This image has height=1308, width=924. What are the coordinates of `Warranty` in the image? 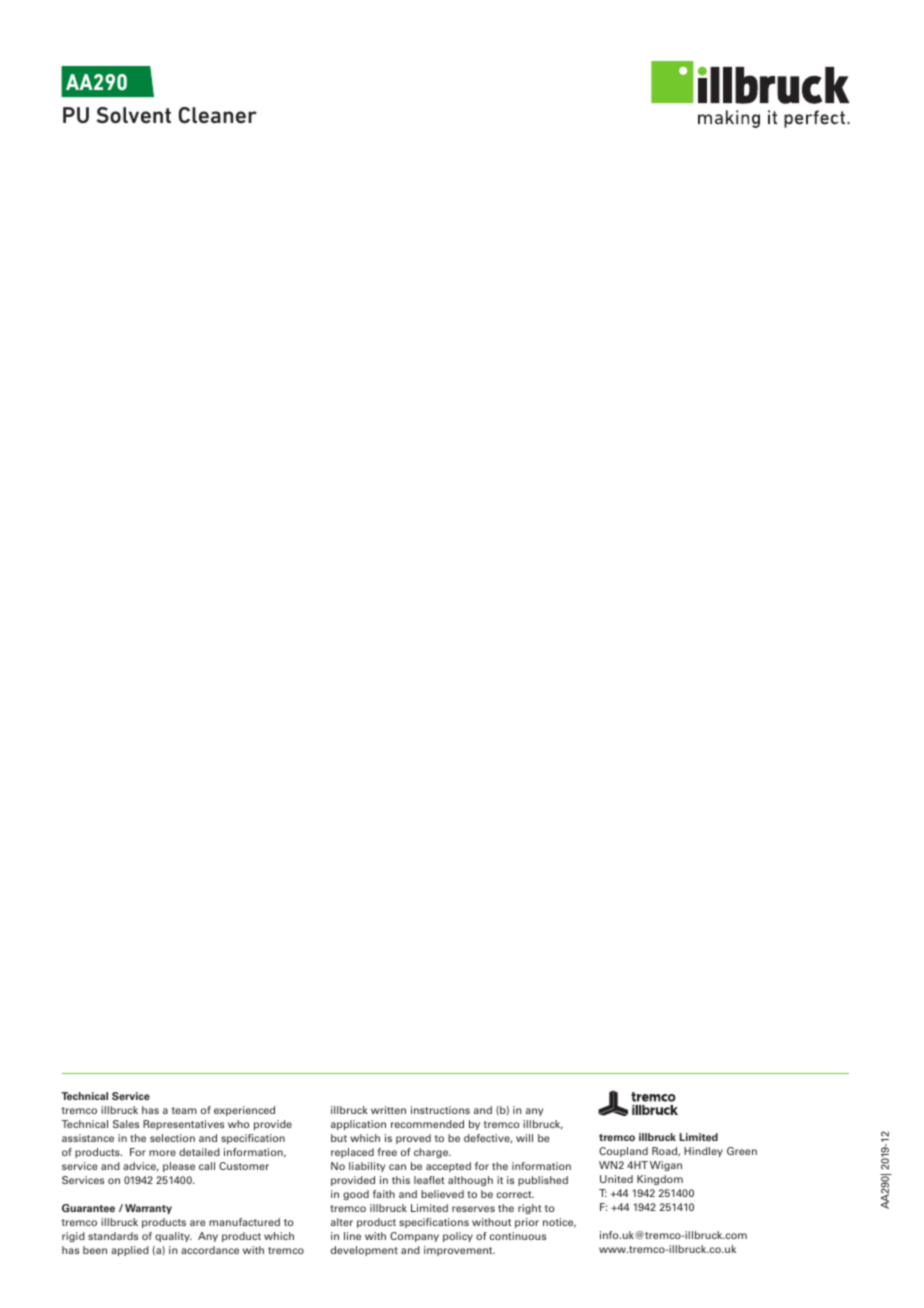 It's located at (148, 1209).
